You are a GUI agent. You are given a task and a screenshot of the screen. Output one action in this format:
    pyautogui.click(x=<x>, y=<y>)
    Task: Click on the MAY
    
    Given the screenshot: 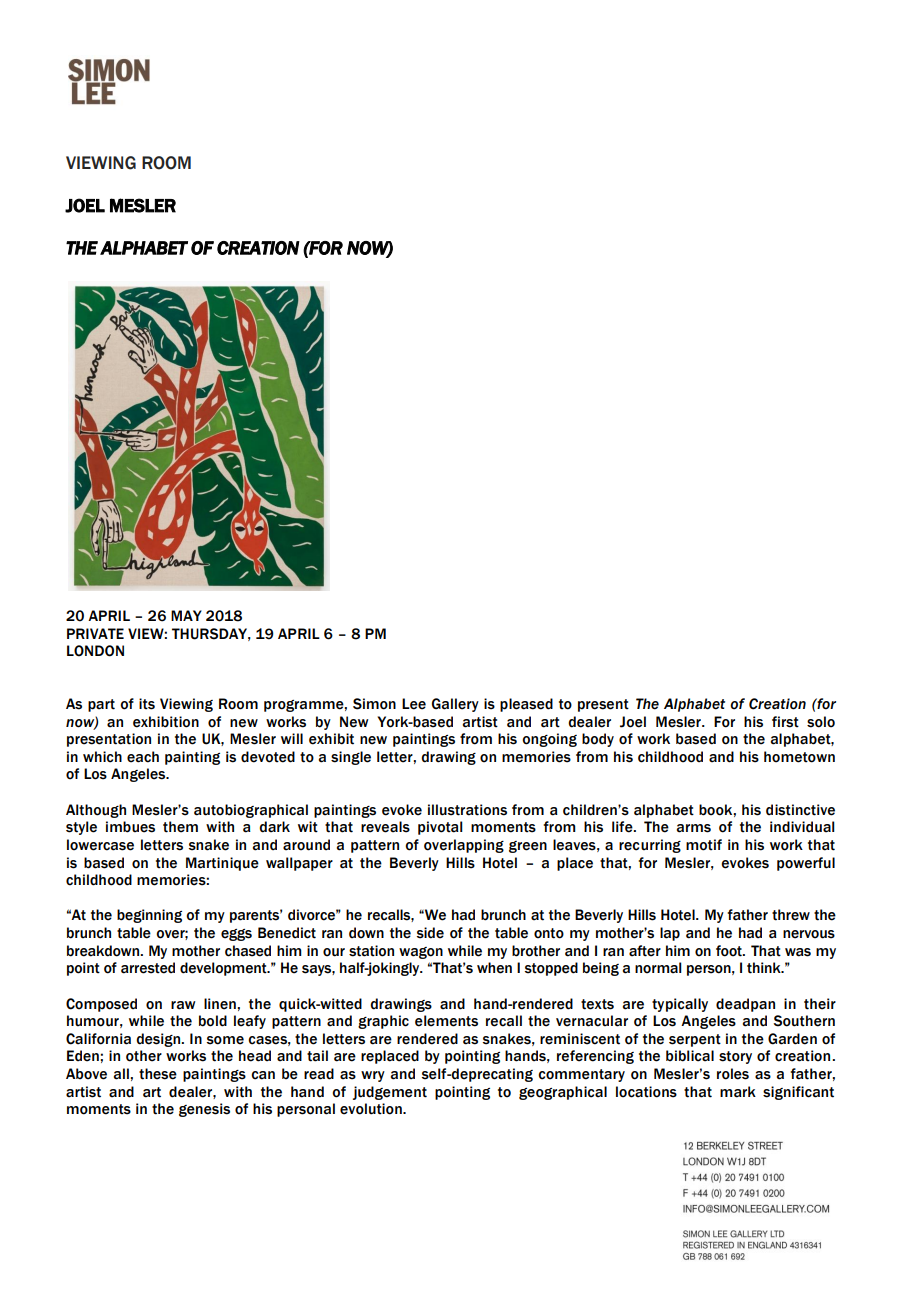 What is the action you would take?
    pyautogui.click(x=186, y=615)
